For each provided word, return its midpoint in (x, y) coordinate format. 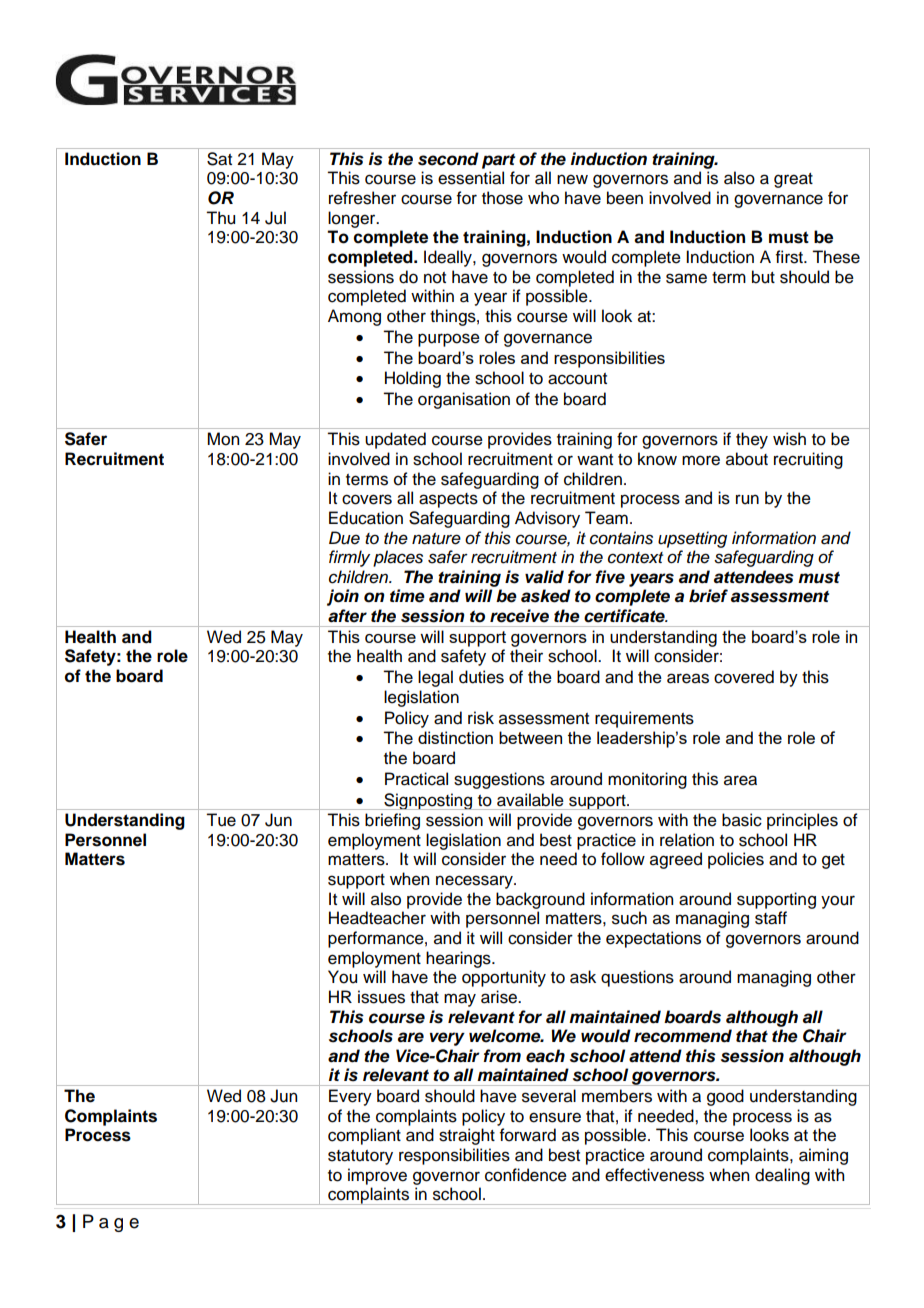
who (543, 198)
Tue (221, 820)
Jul (275, 218)
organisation (464, 400)
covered (744, 677)
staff (771, 918)
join (343, 597)
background (540, 900)
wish (789, 439)
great (793, 180)
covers (367, 499)
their (526, 656)
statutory (360, 1157)
